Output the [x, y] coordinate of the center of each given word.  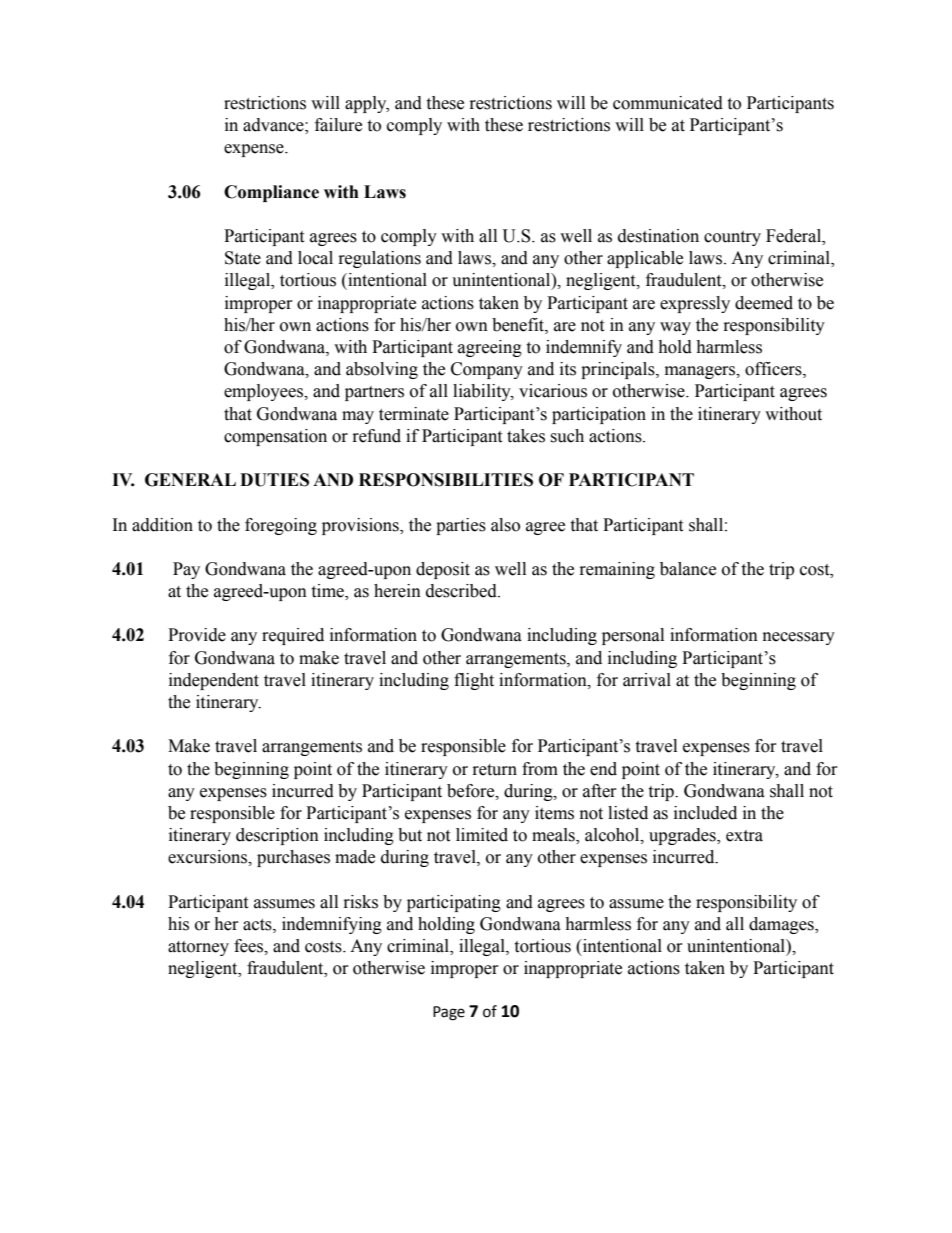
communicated [668, 103]
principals [619, 370]
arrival [647, 680]
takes [526, 436]
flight [474, 681]
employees [265, 392]
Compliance [271, 193]
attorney [198, 948]
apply [367, 104]
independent [214, 681]
